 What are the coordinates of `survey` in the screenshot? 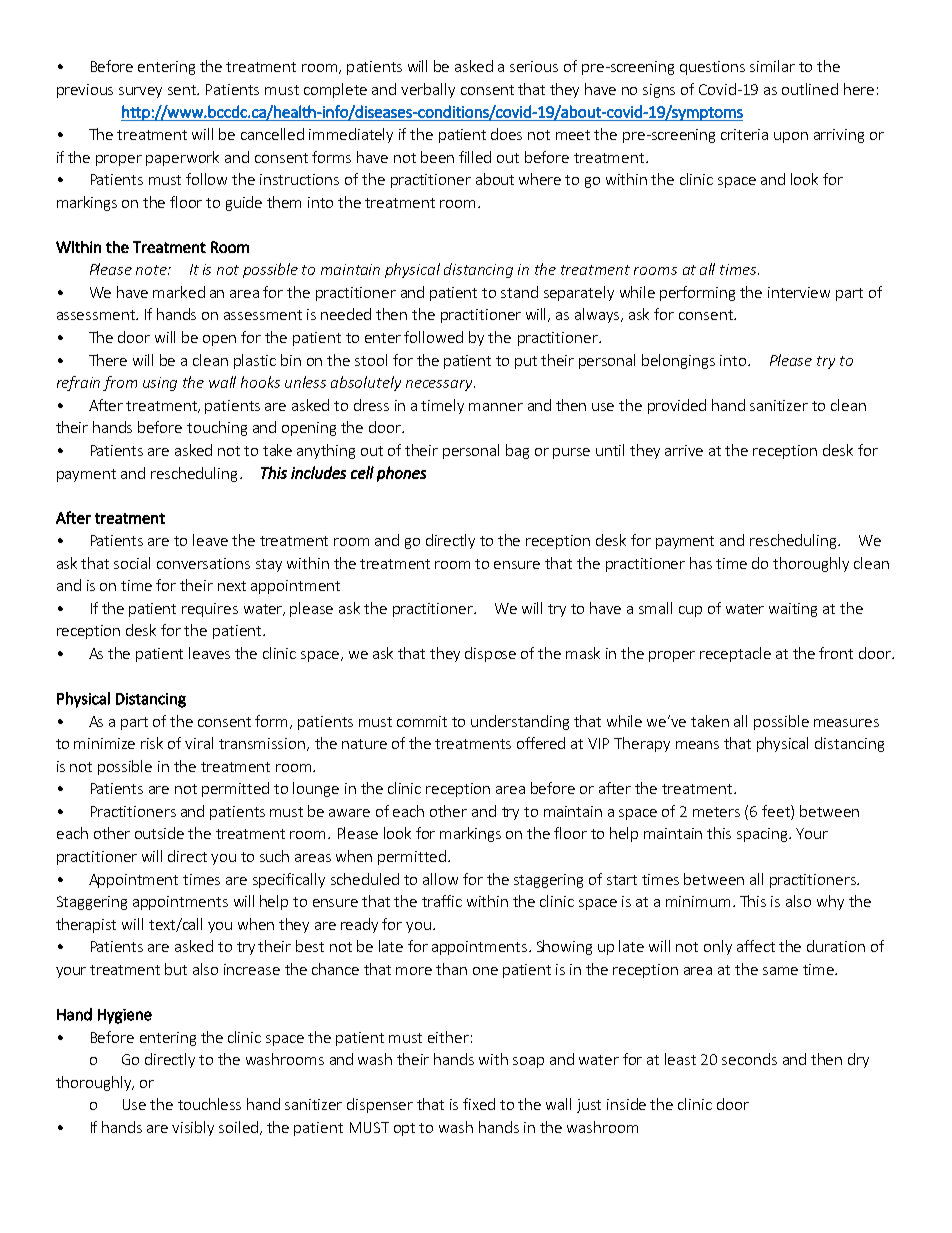 It's located at (140, 92).
